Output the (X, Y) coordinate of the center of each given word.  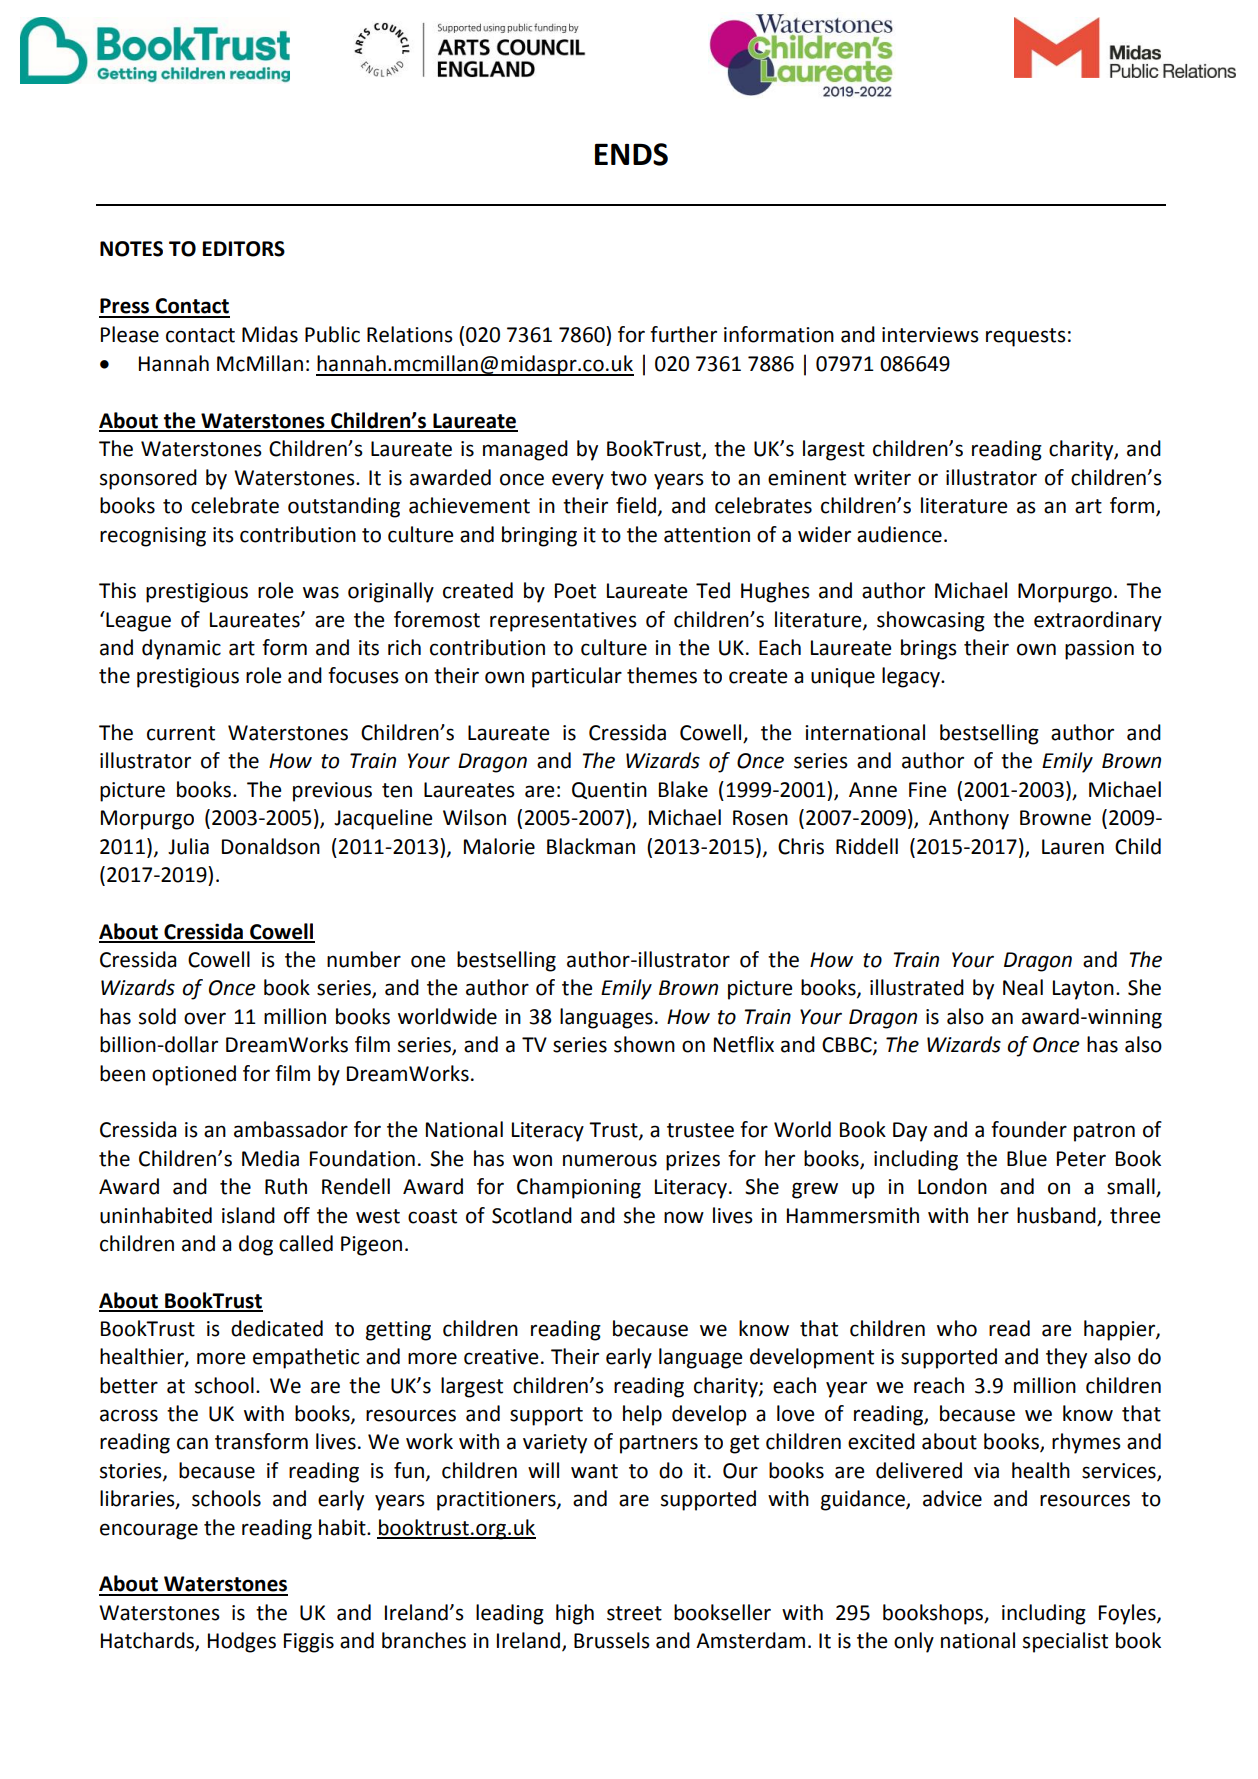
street (634, 1613)
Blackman (591, 846)
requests (1026, 337)
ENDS (631, 154)
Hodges (242, 1642)
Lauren (1073, 847)
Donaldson (271, 846)
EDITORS (244, 249)
